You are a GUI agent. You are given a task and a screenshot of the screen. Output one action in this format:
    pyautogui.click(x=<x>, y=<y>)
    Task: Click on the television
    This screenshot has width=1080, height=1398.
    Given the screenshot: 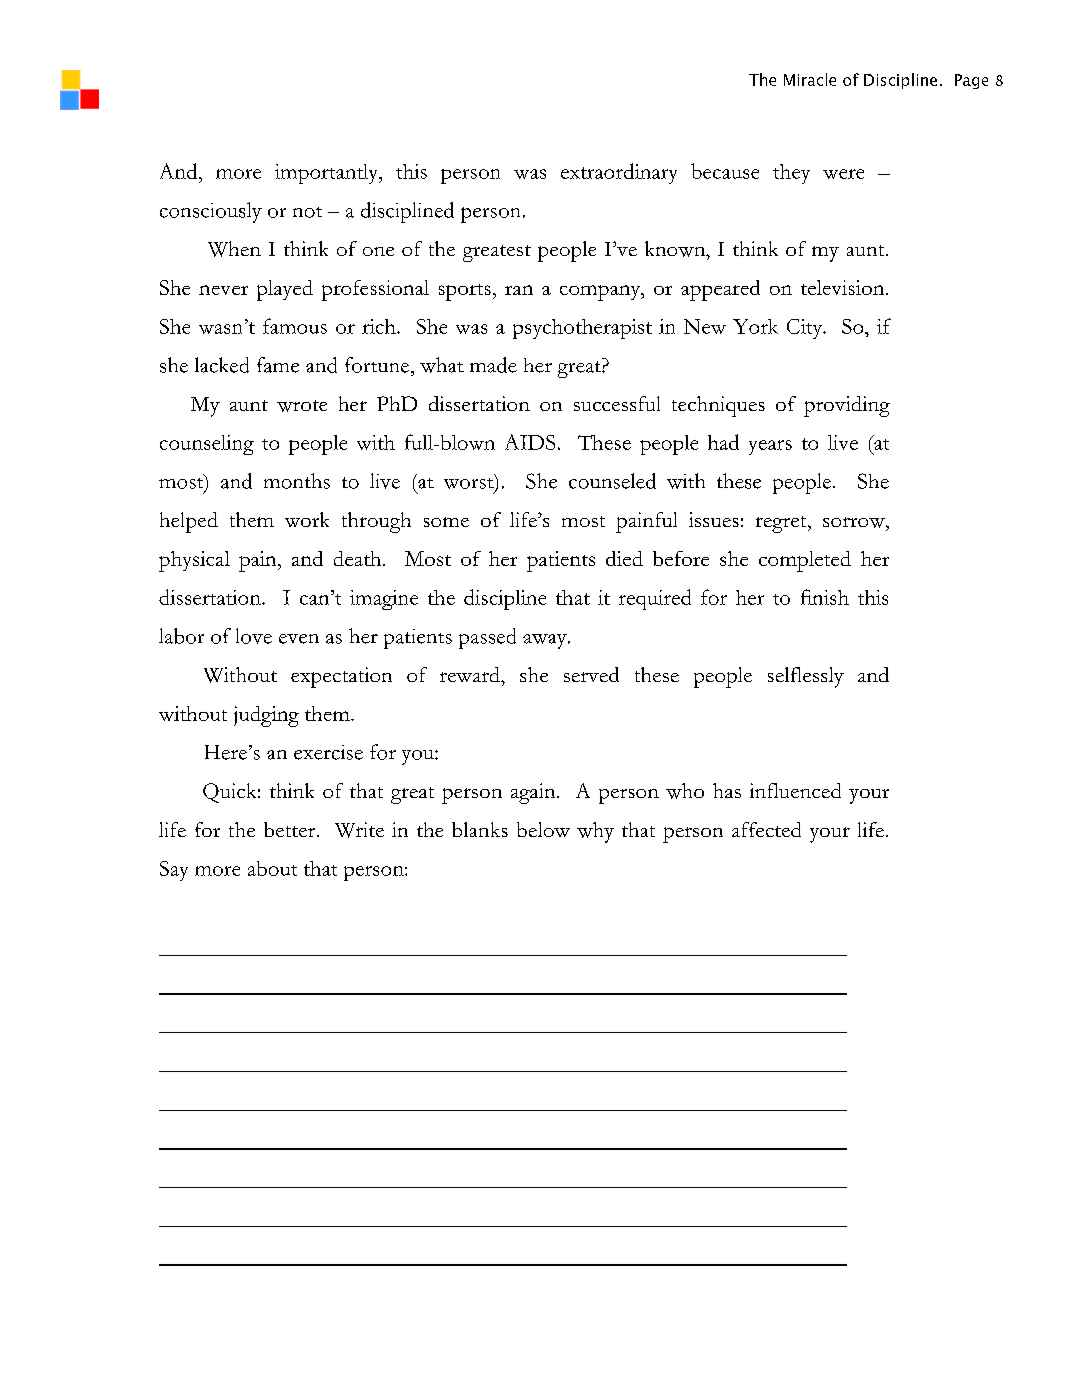 What is the action you would take?
    pyautogui.click(x=844, y=287)
